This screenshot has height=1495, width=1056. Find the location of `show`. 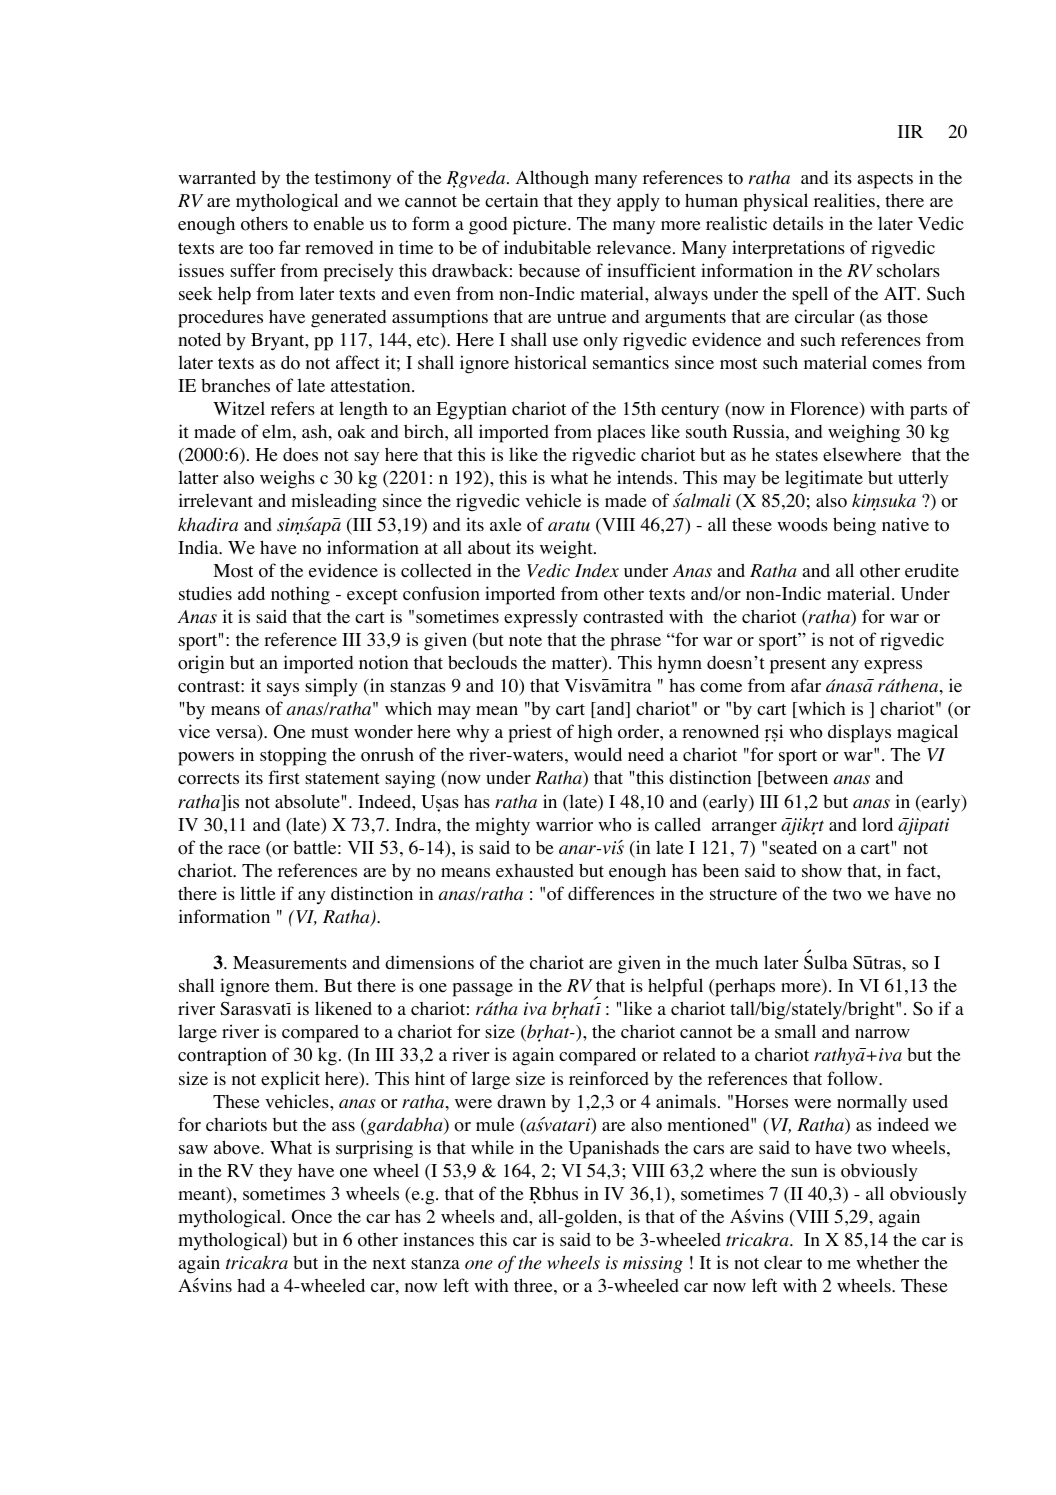

show is located at coordinates (822, 871).
